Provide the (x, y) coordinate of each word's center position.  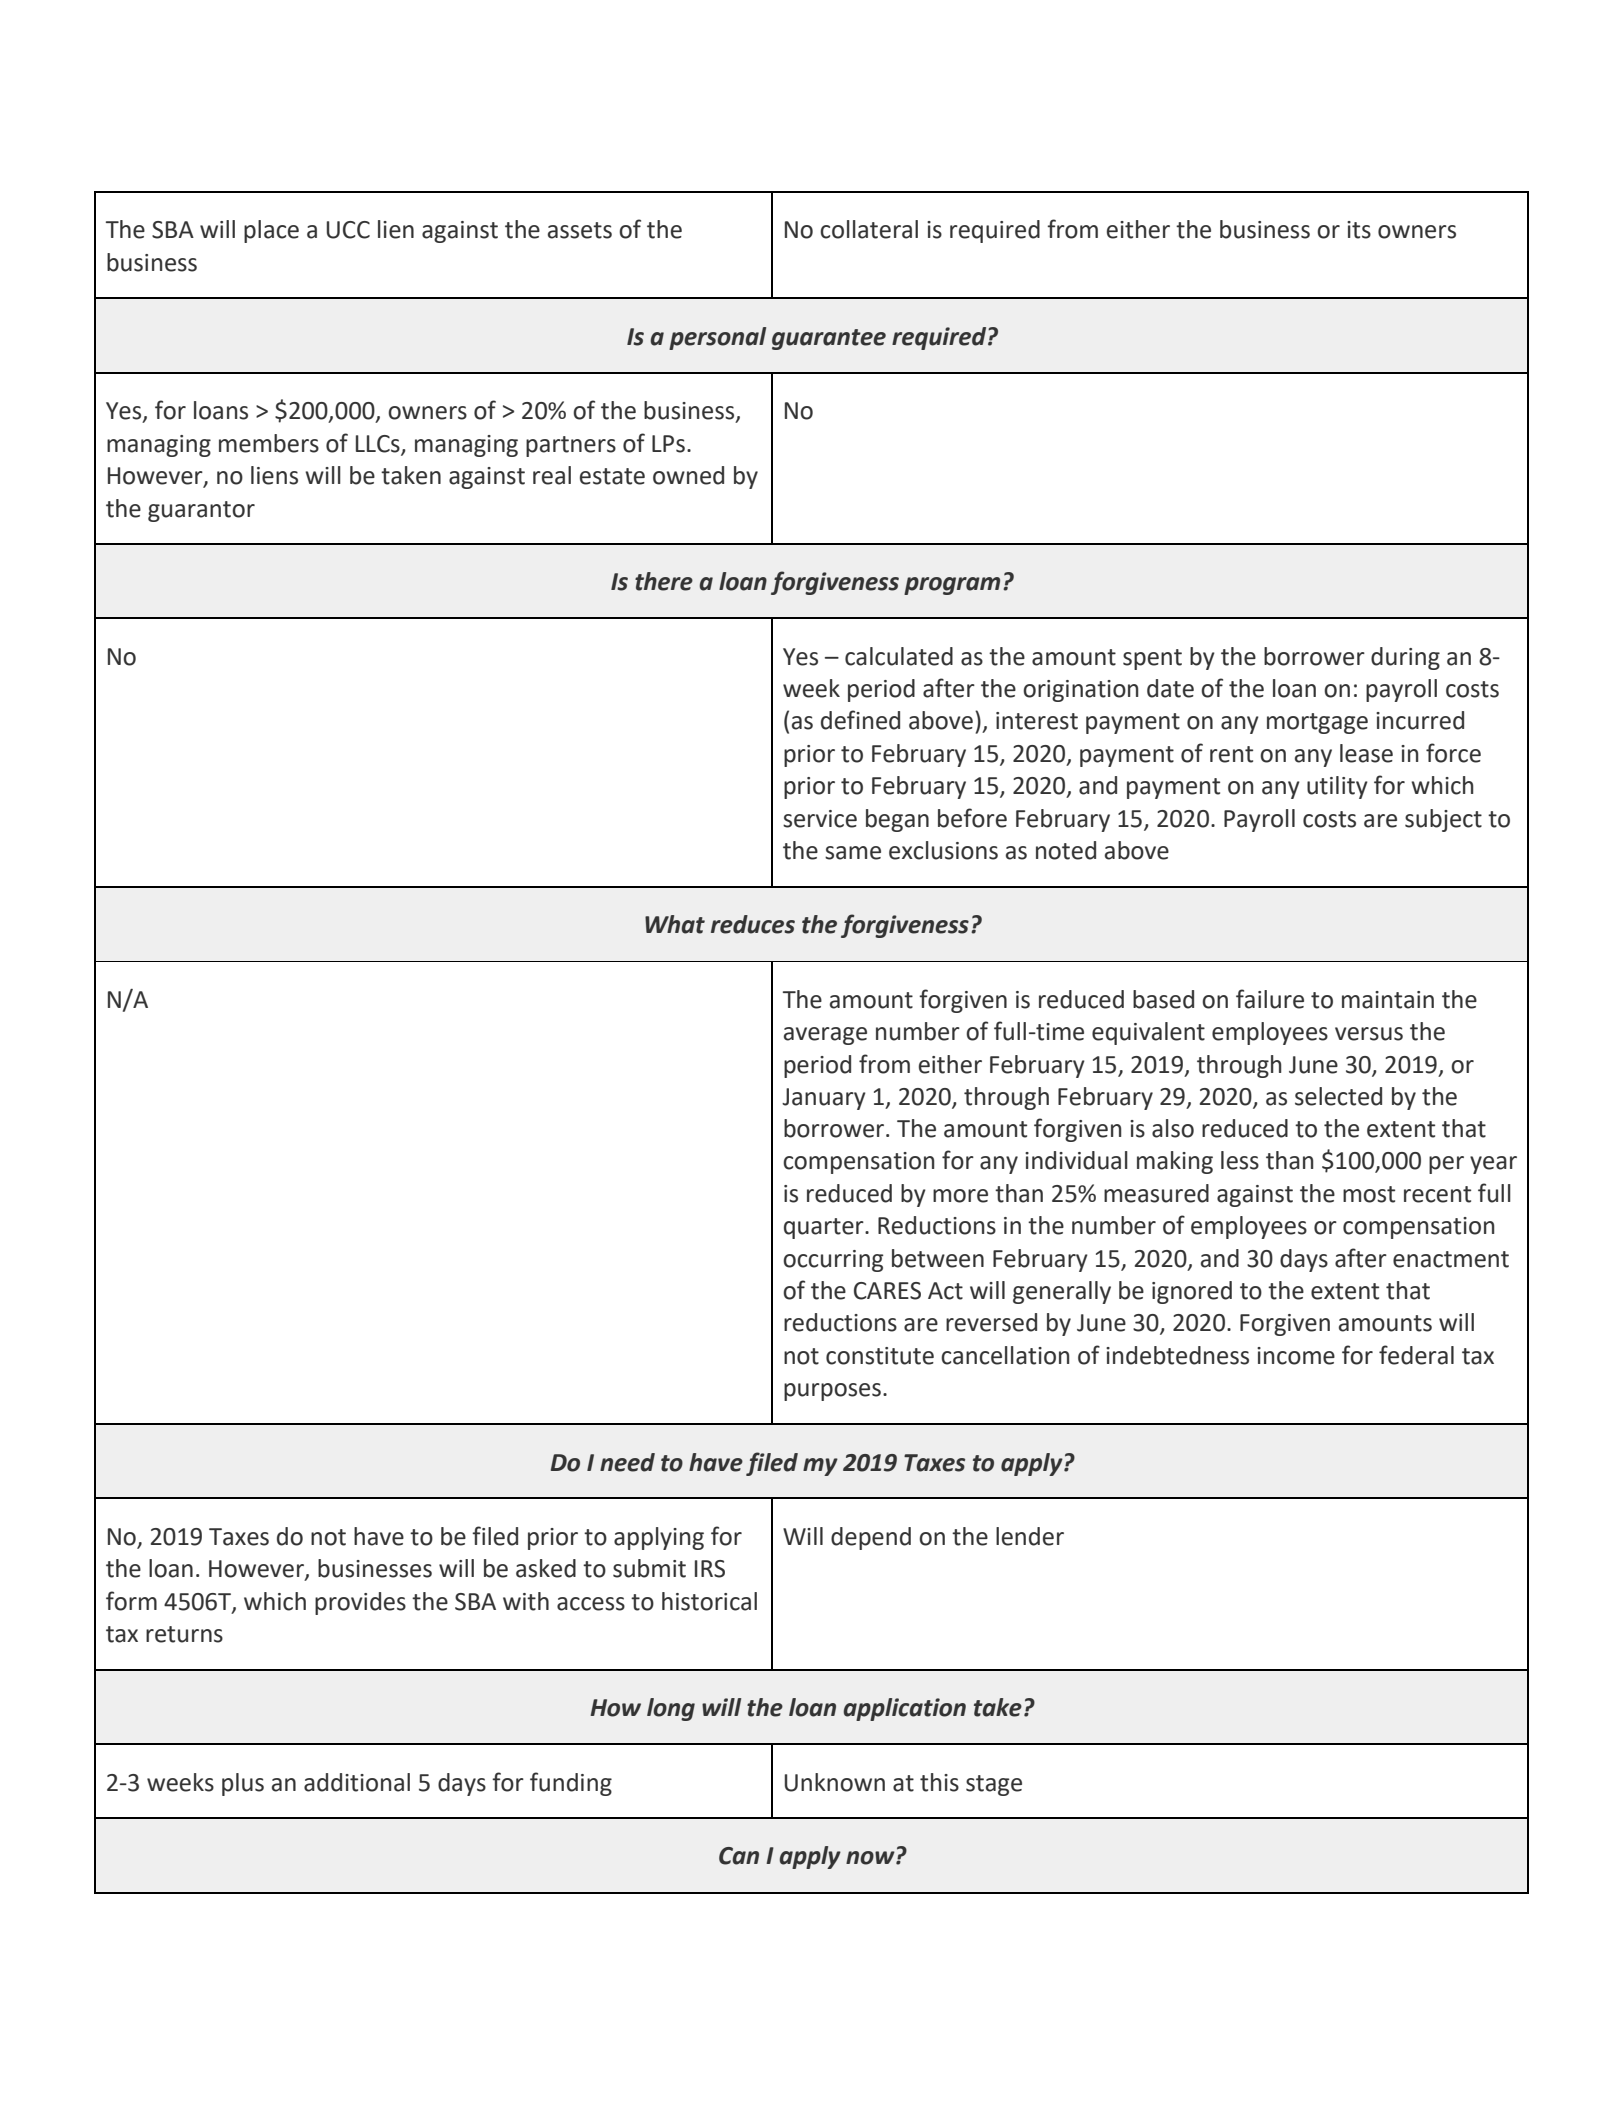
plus (243, 1784)
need (627, 1462)
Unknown (835, 1782)
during (1405, 658)
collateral (869, 229)
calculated (899, 656)
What (675, 924)
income (1296, 1356)
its (1359, 230)
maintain (1388, 1000)
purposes (832, 1392)
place (271, 231)
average (825, 1036)
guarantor (201, 511)
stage (994, 1785)
